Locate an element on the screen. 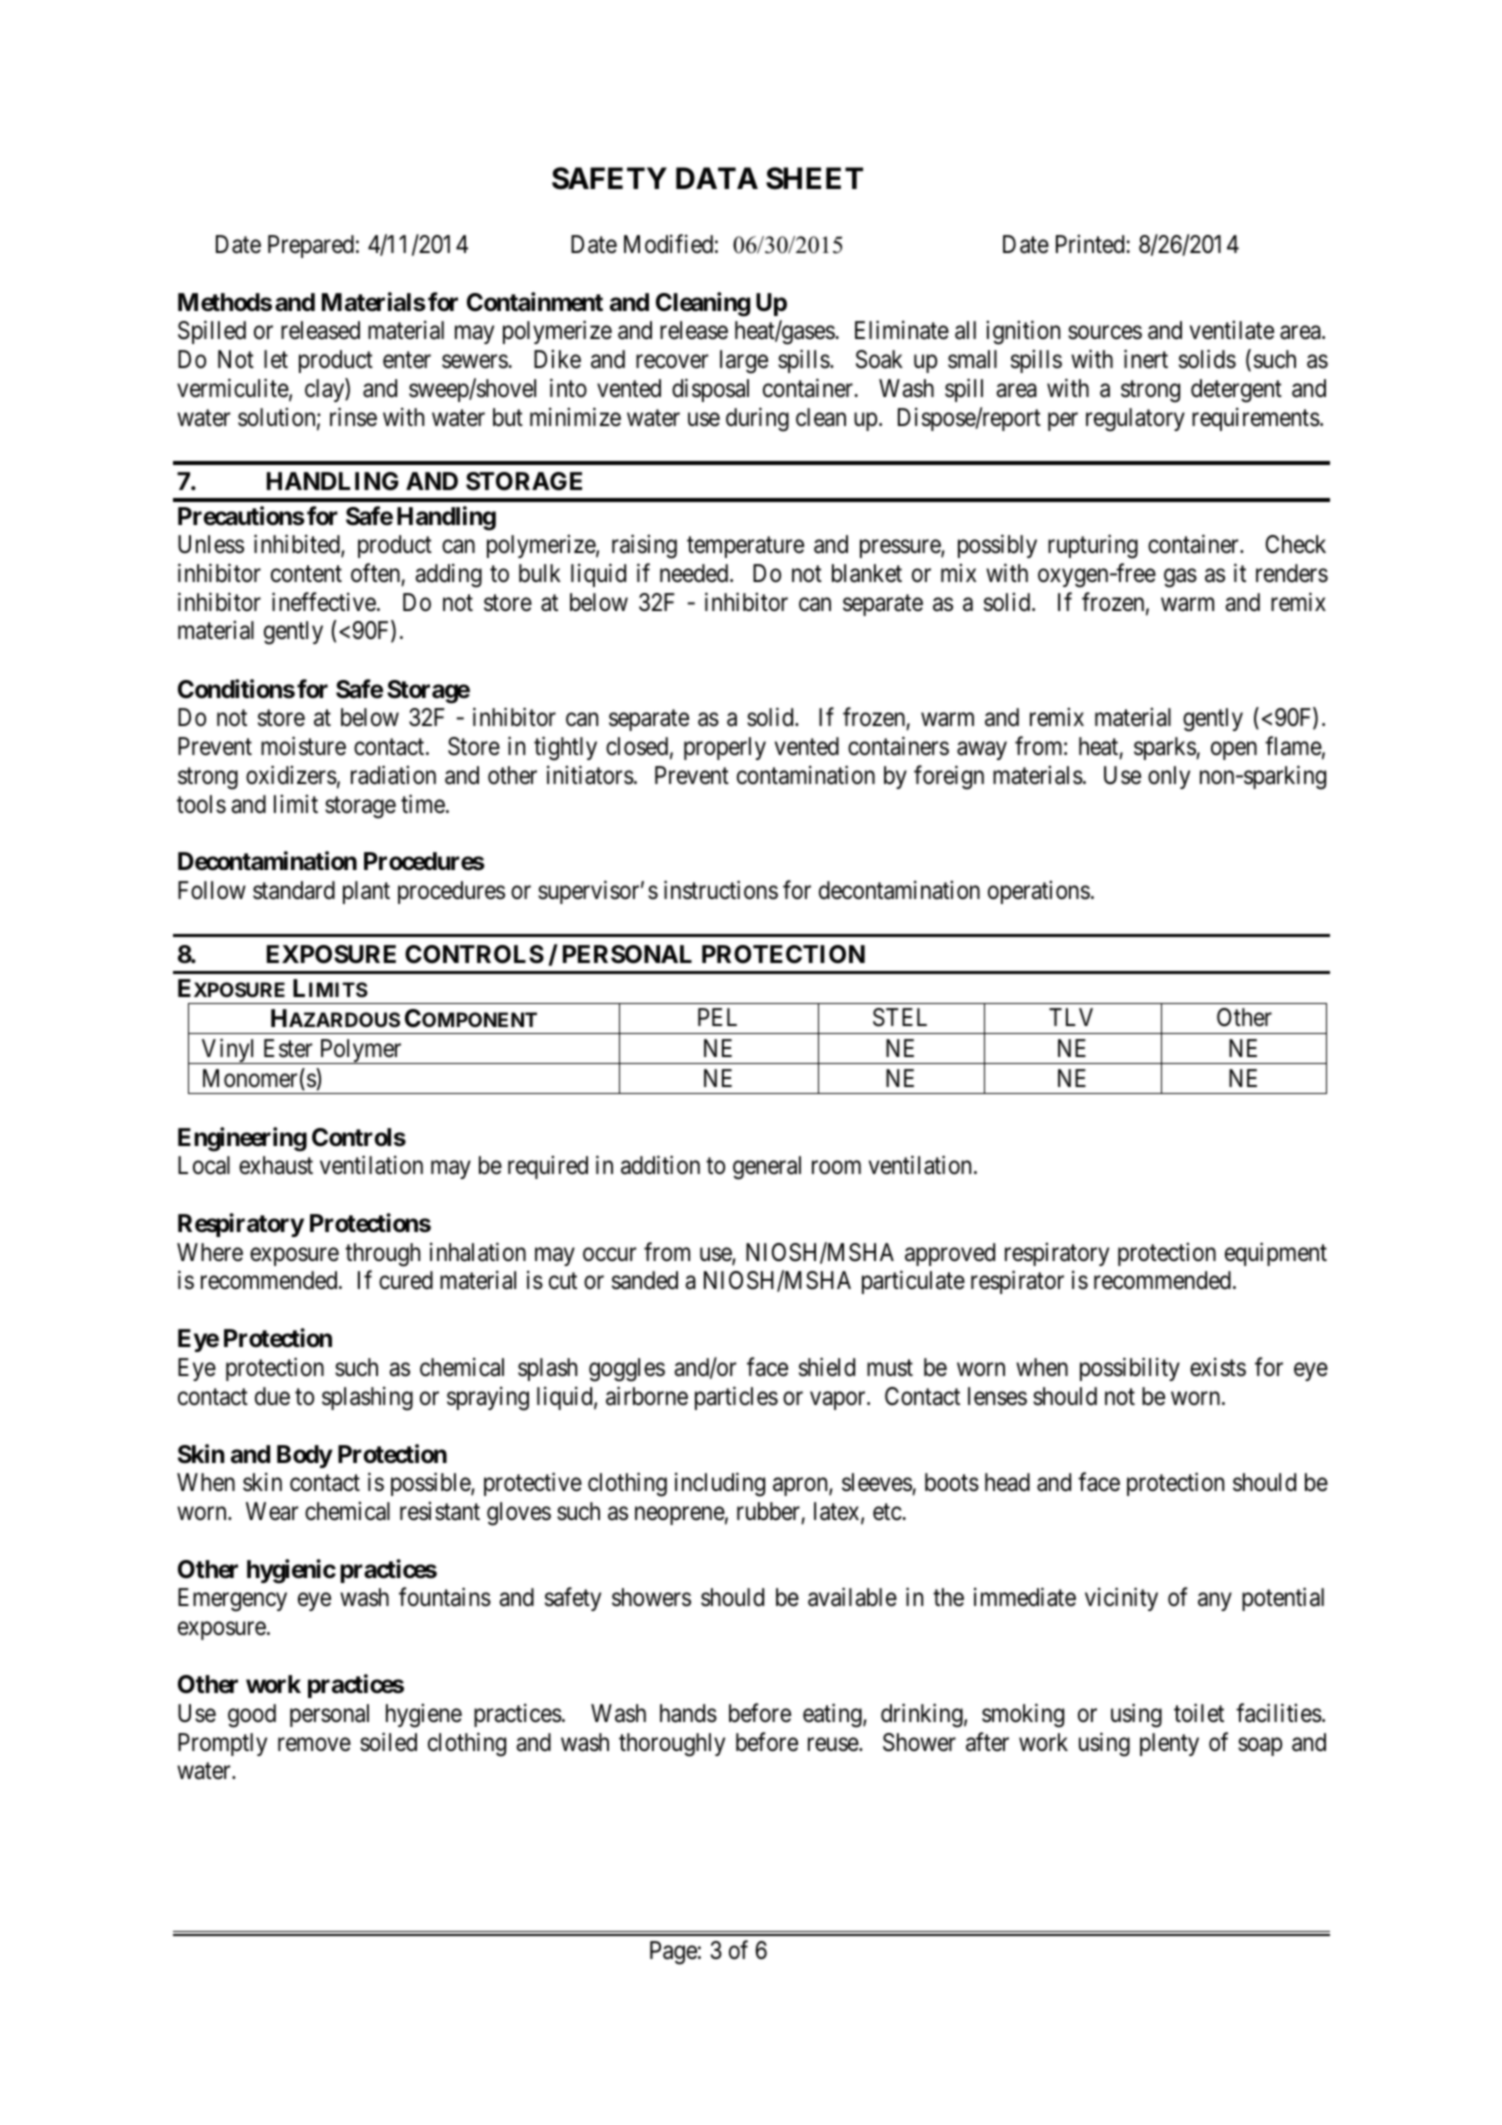  Ester is located at coordinates (288, 1048).
